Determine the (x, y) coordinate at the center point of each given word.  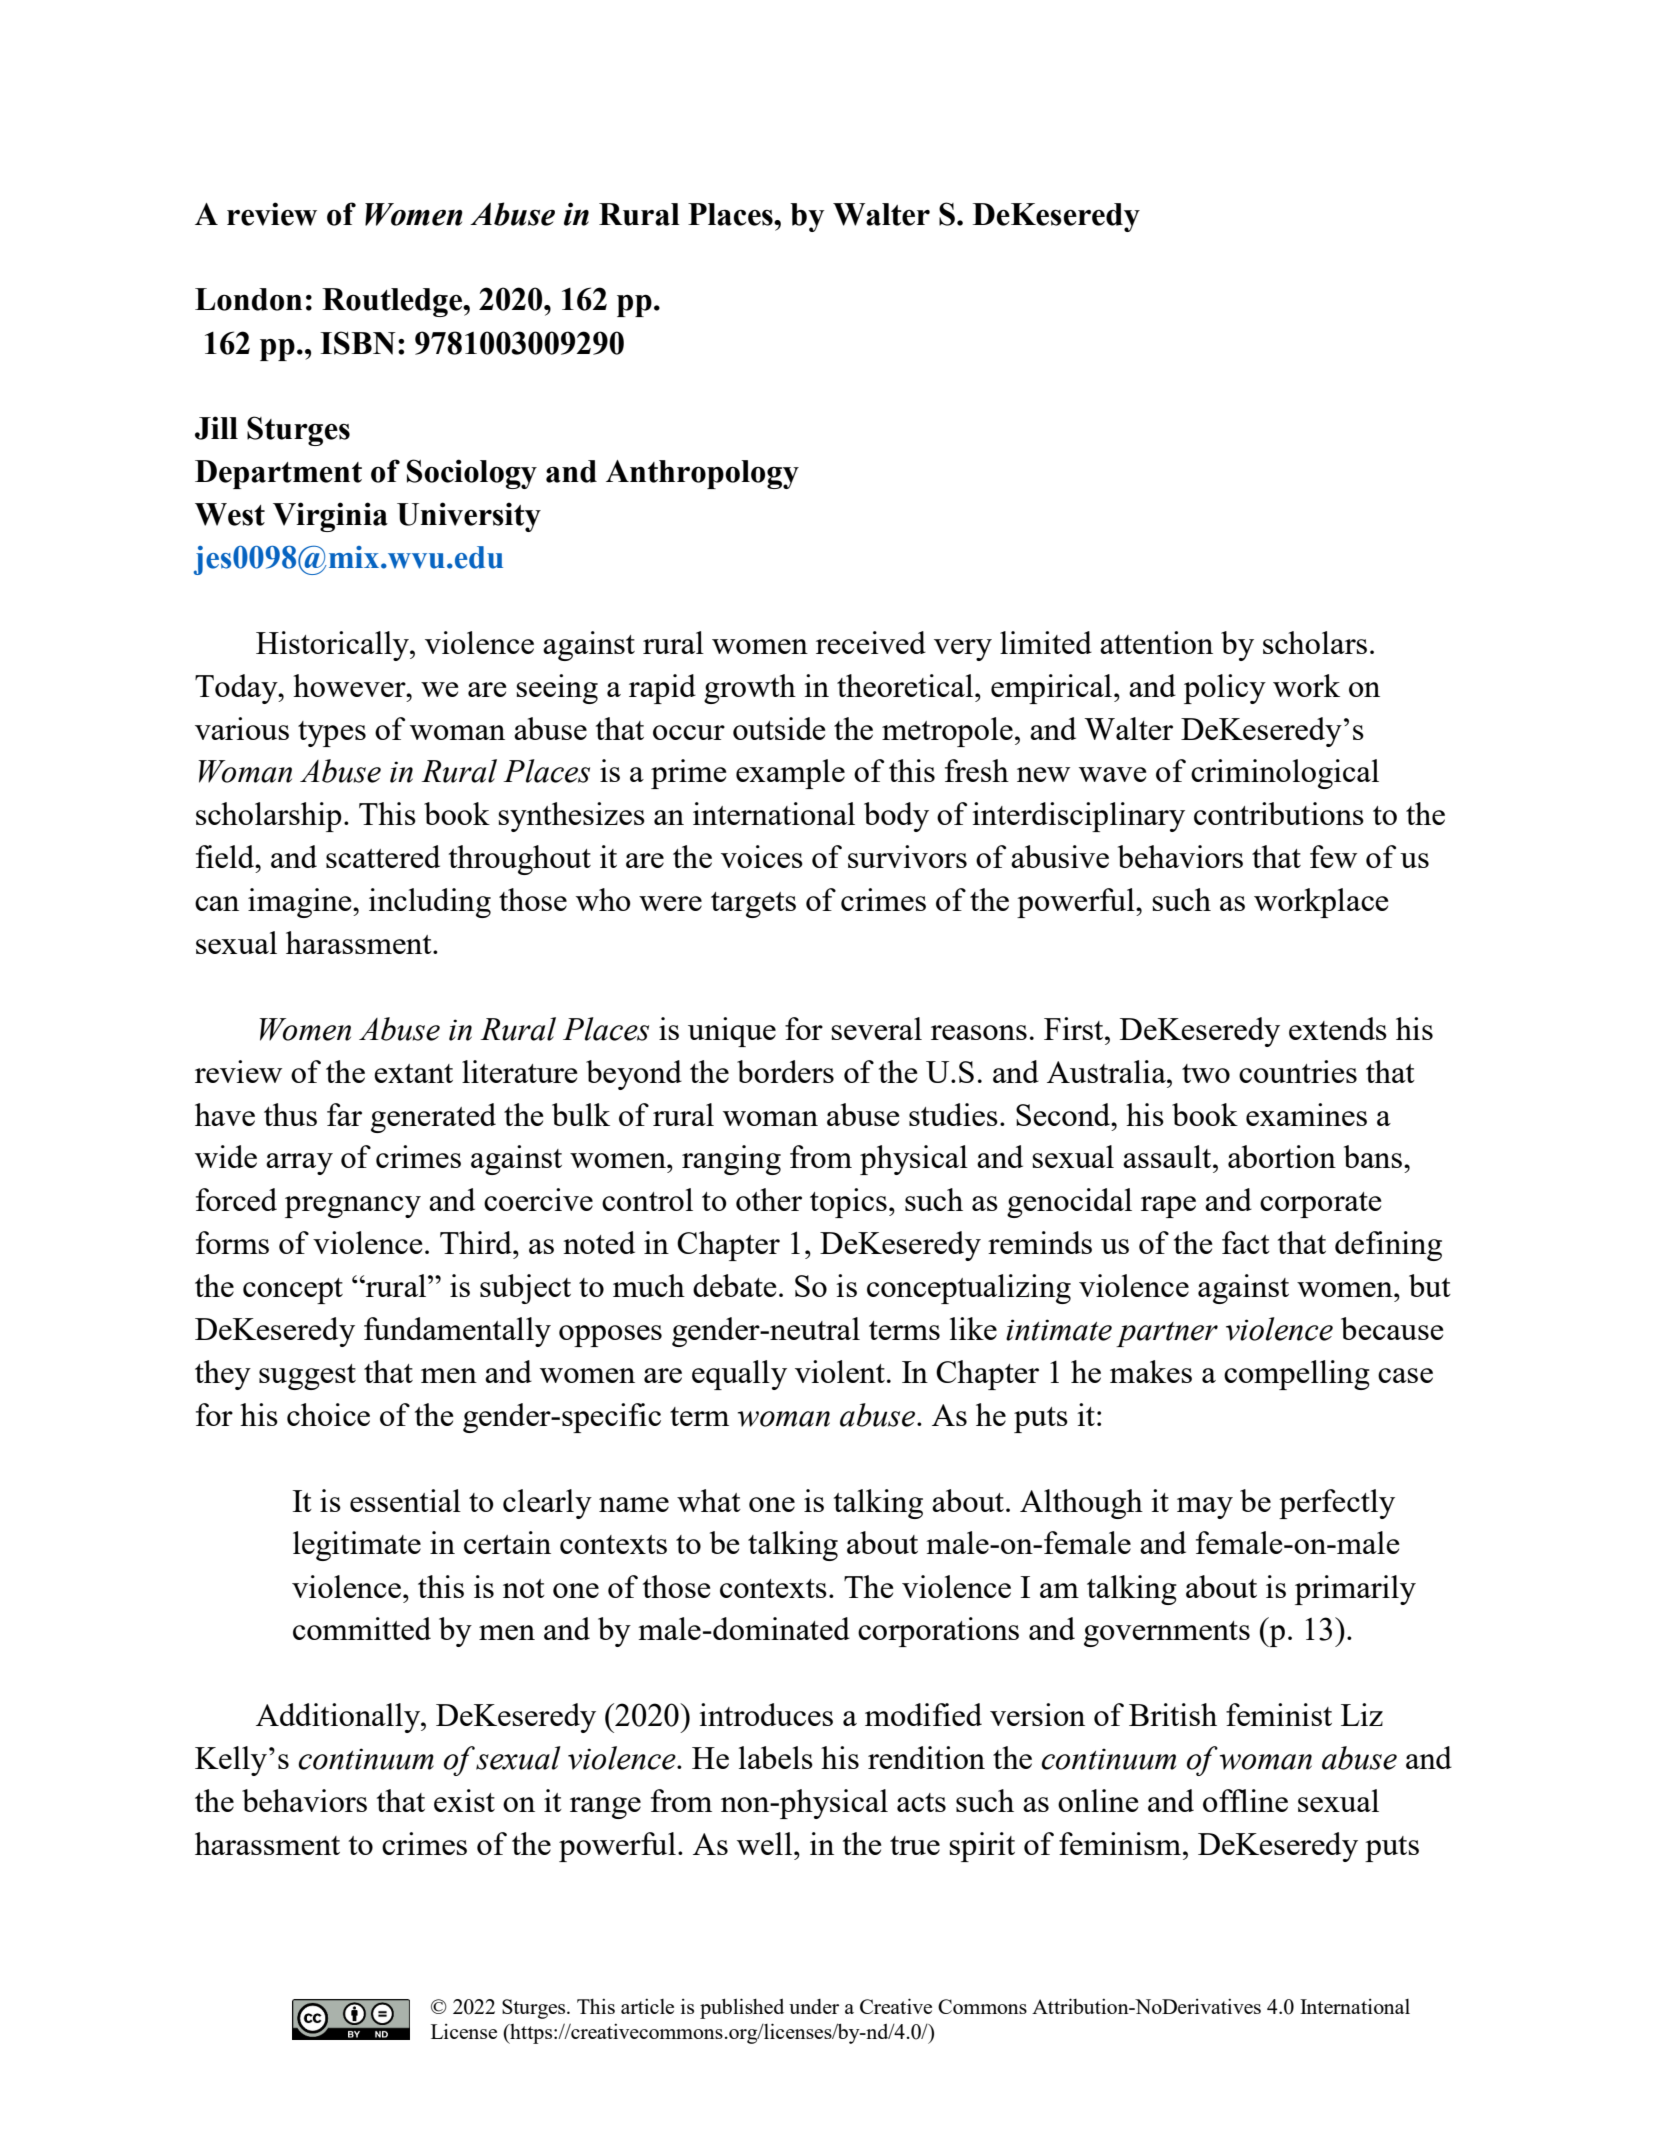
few (1333, 856)
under (814, 2006)
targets (753, 905)
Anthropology (702, 474)
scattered (383, 856)
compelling (1297, 1375)
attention (1156, 642)
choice (328, 1414)
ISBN (358, 343)
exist (464, 1800)
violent (840, 1371)
